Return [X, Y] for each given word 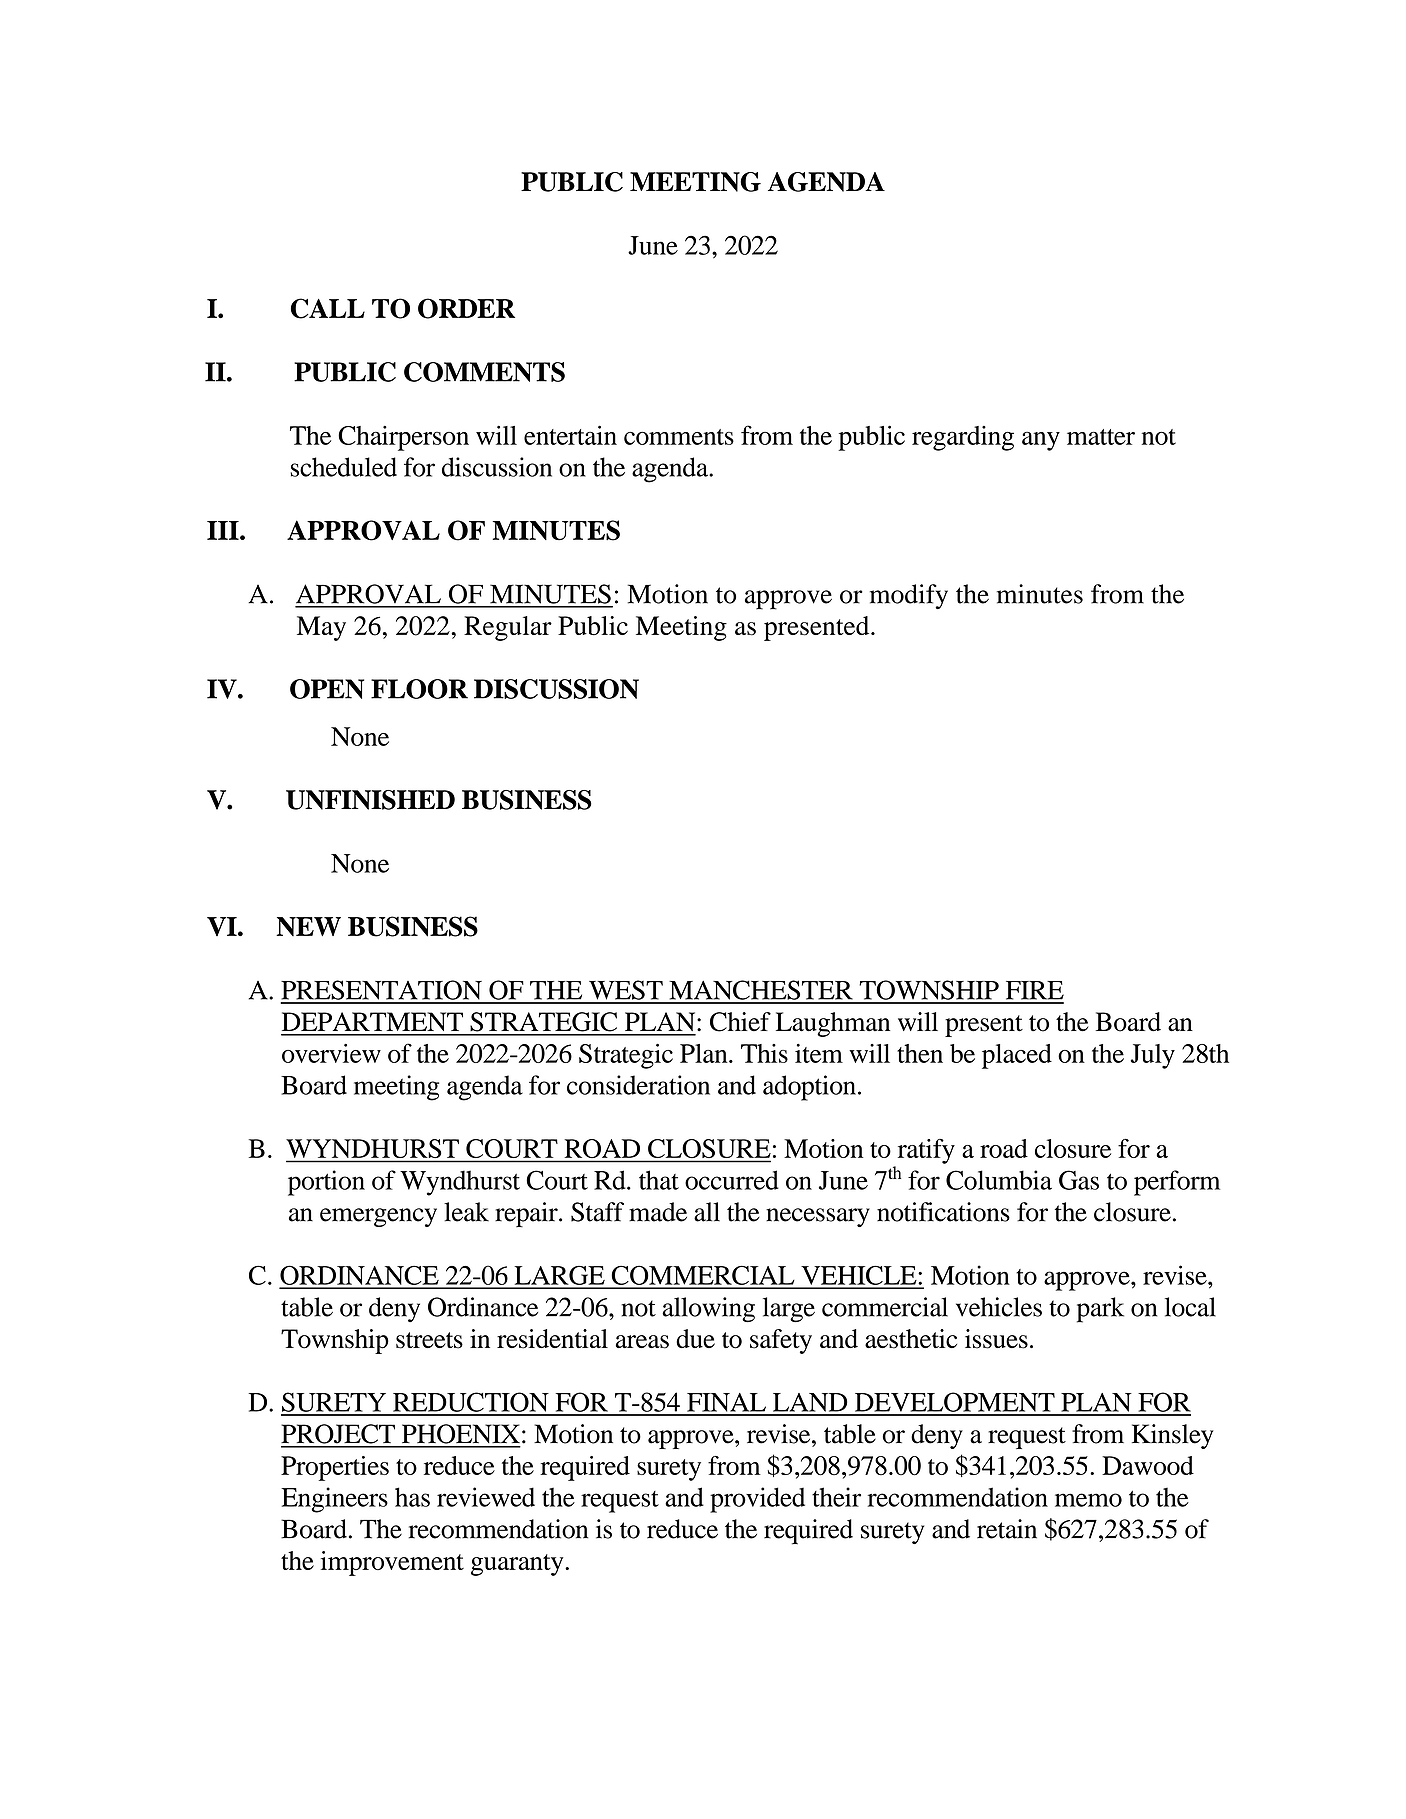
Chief [740, 1022]
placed [1017, 1056]
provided [757, 1500]
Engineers [334, 1500]
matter [1101, 437]
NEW [308, 926]
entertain [570, 435]
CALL [328, 308]
